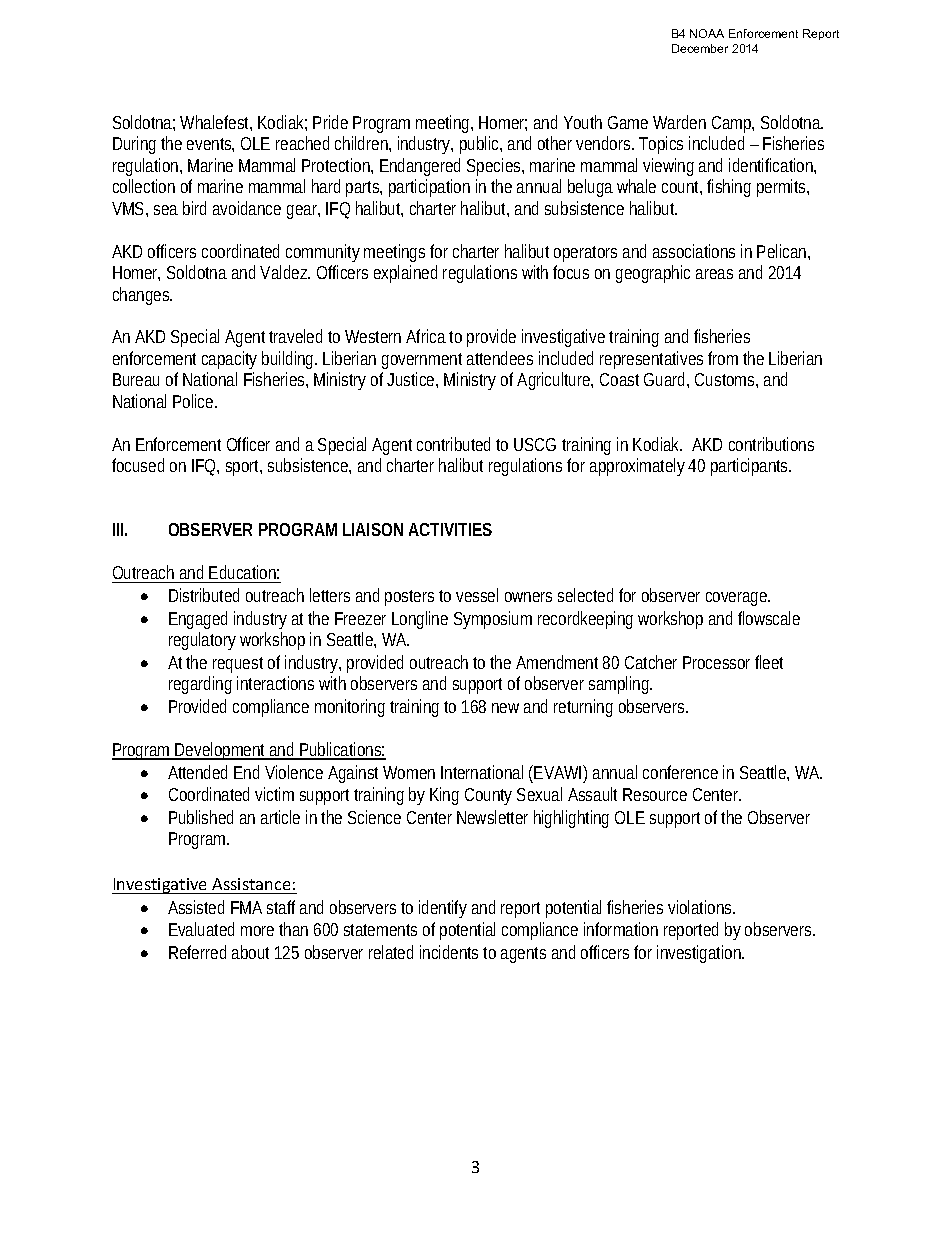  I want to click on ACTIVITIES, so click(450, 529).
